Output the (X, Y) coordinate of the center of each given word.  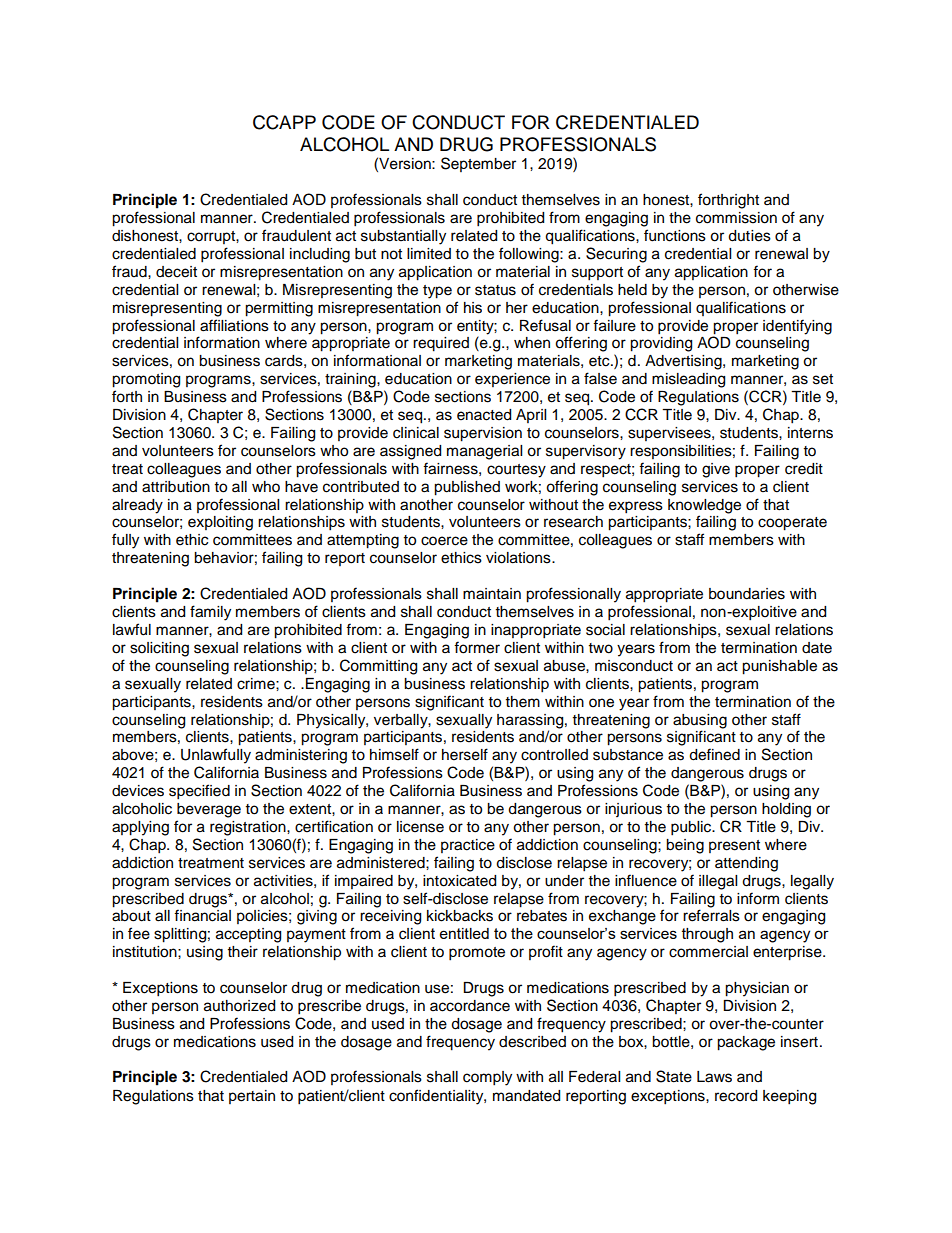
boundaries (747, 594)
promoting (146, 380)
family (210, 613)
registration (249, 828)
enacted (484, 415)
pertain (252, 1097)
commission (736, 218)
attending (746, 864)
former (477, 647)
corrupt (212, 237)
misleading (688, 380)
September (478, 164)
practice (468, 846)
